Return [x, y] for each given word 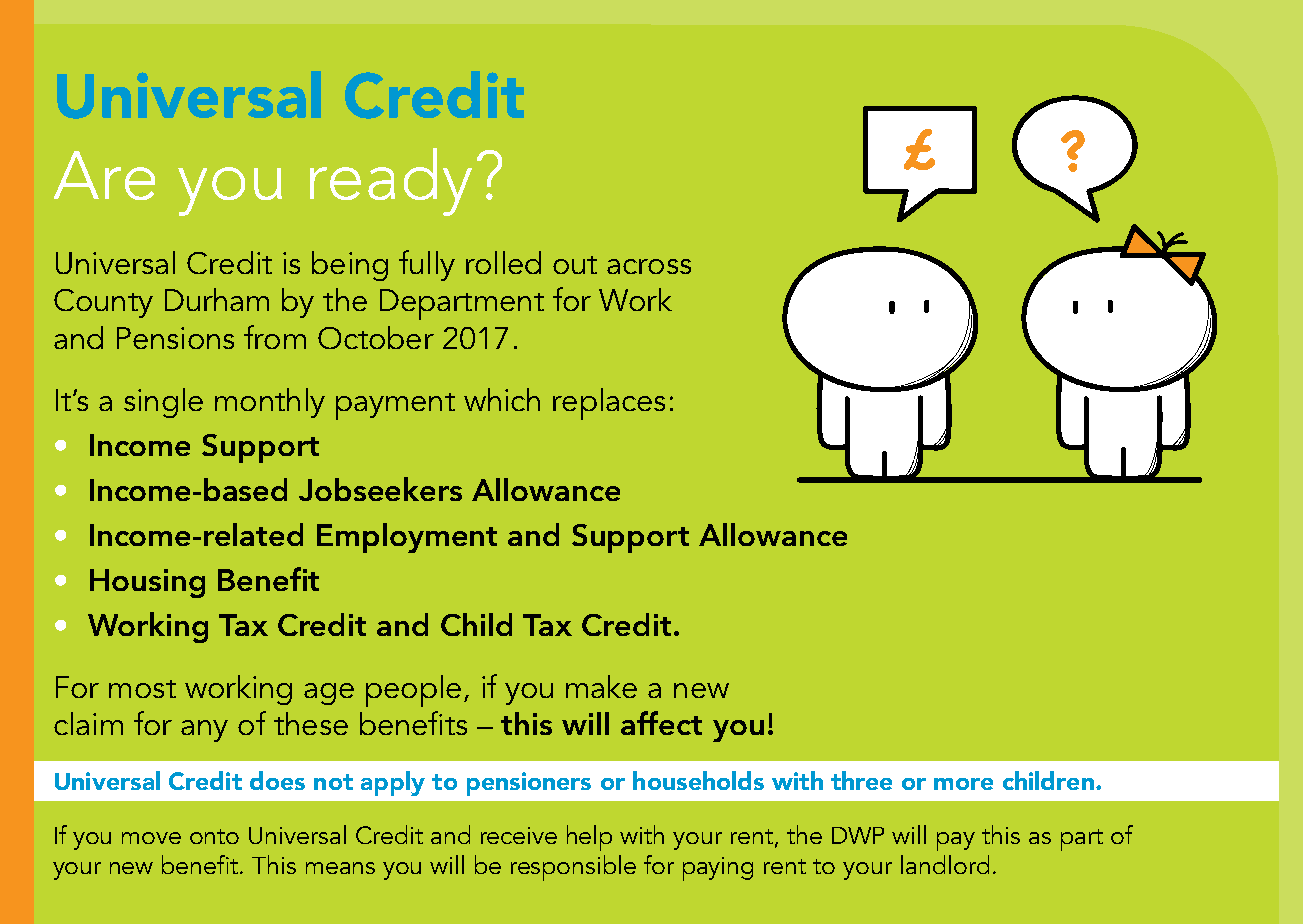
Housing [147, 583]
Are [104, 175]
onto [214, 836]
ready [391, 182]
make [601, 686]
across [649, 266]
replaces [609, 404]
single [163, 403]
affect [661, 723]
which [502, 399]
